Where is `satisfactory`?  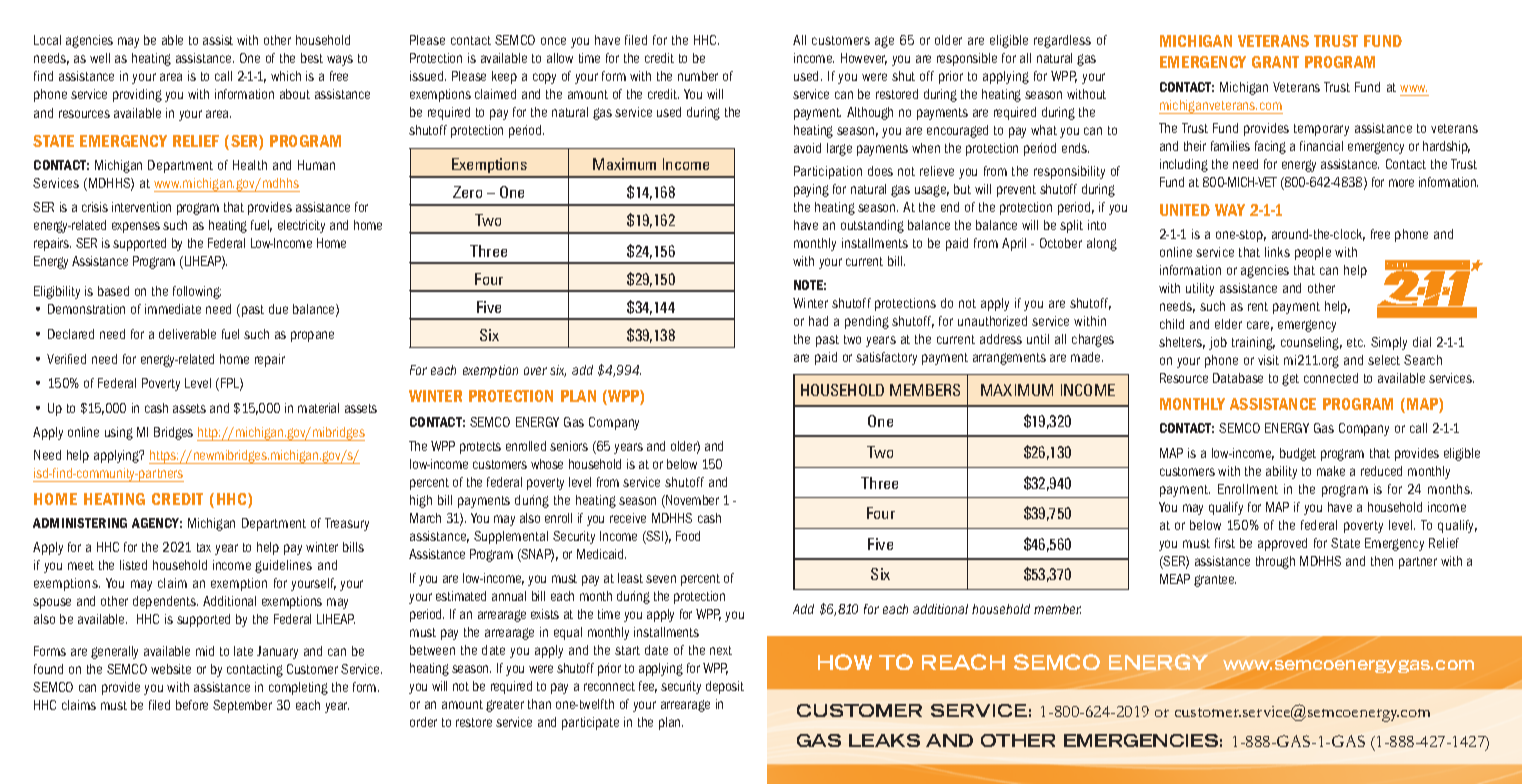 satisfactory is located at coordinates (886, 358).
